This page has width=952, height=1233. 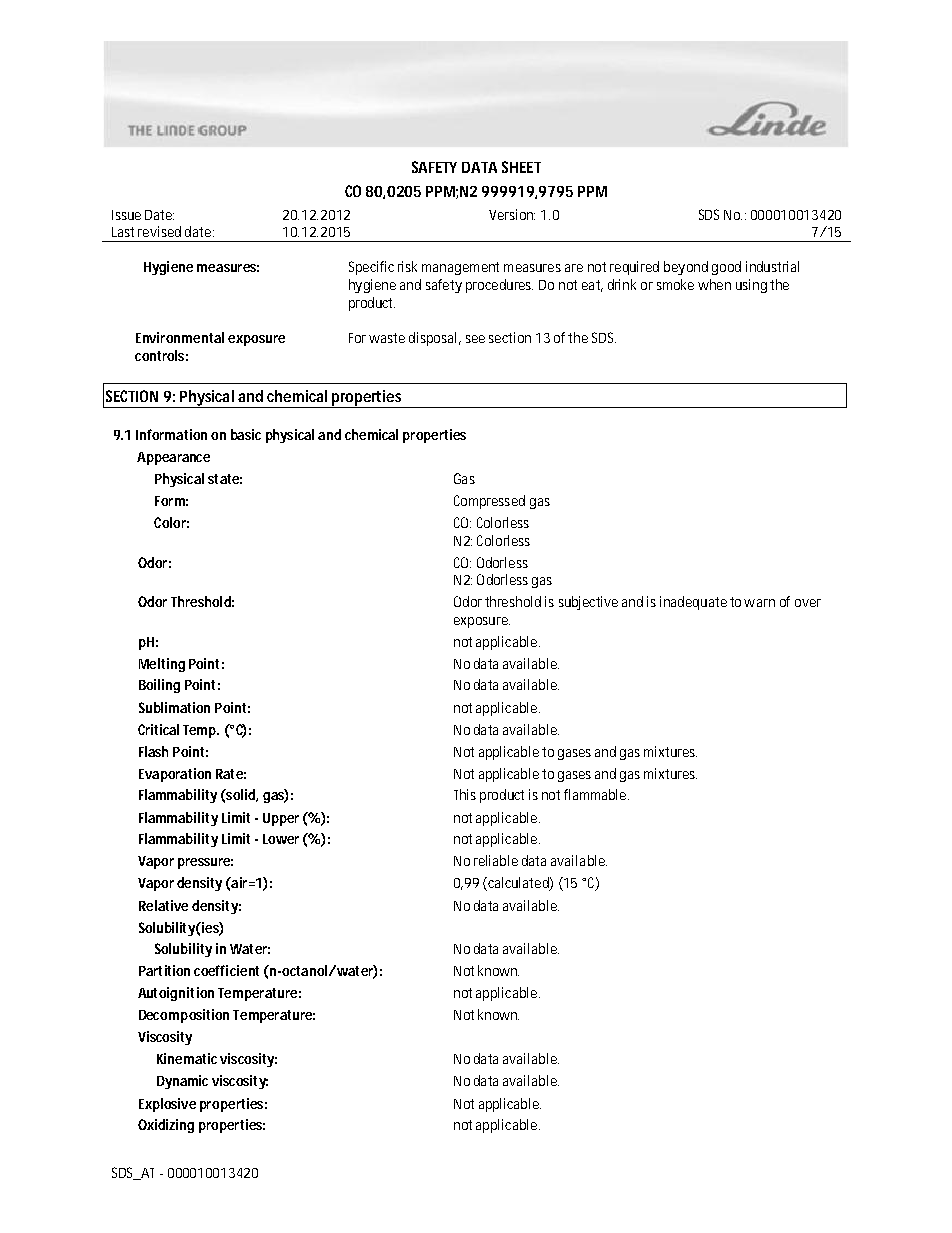 What do you see at coordinates (162, 665) in the page?
I see `Melting` at bounding box center [162, 665].
